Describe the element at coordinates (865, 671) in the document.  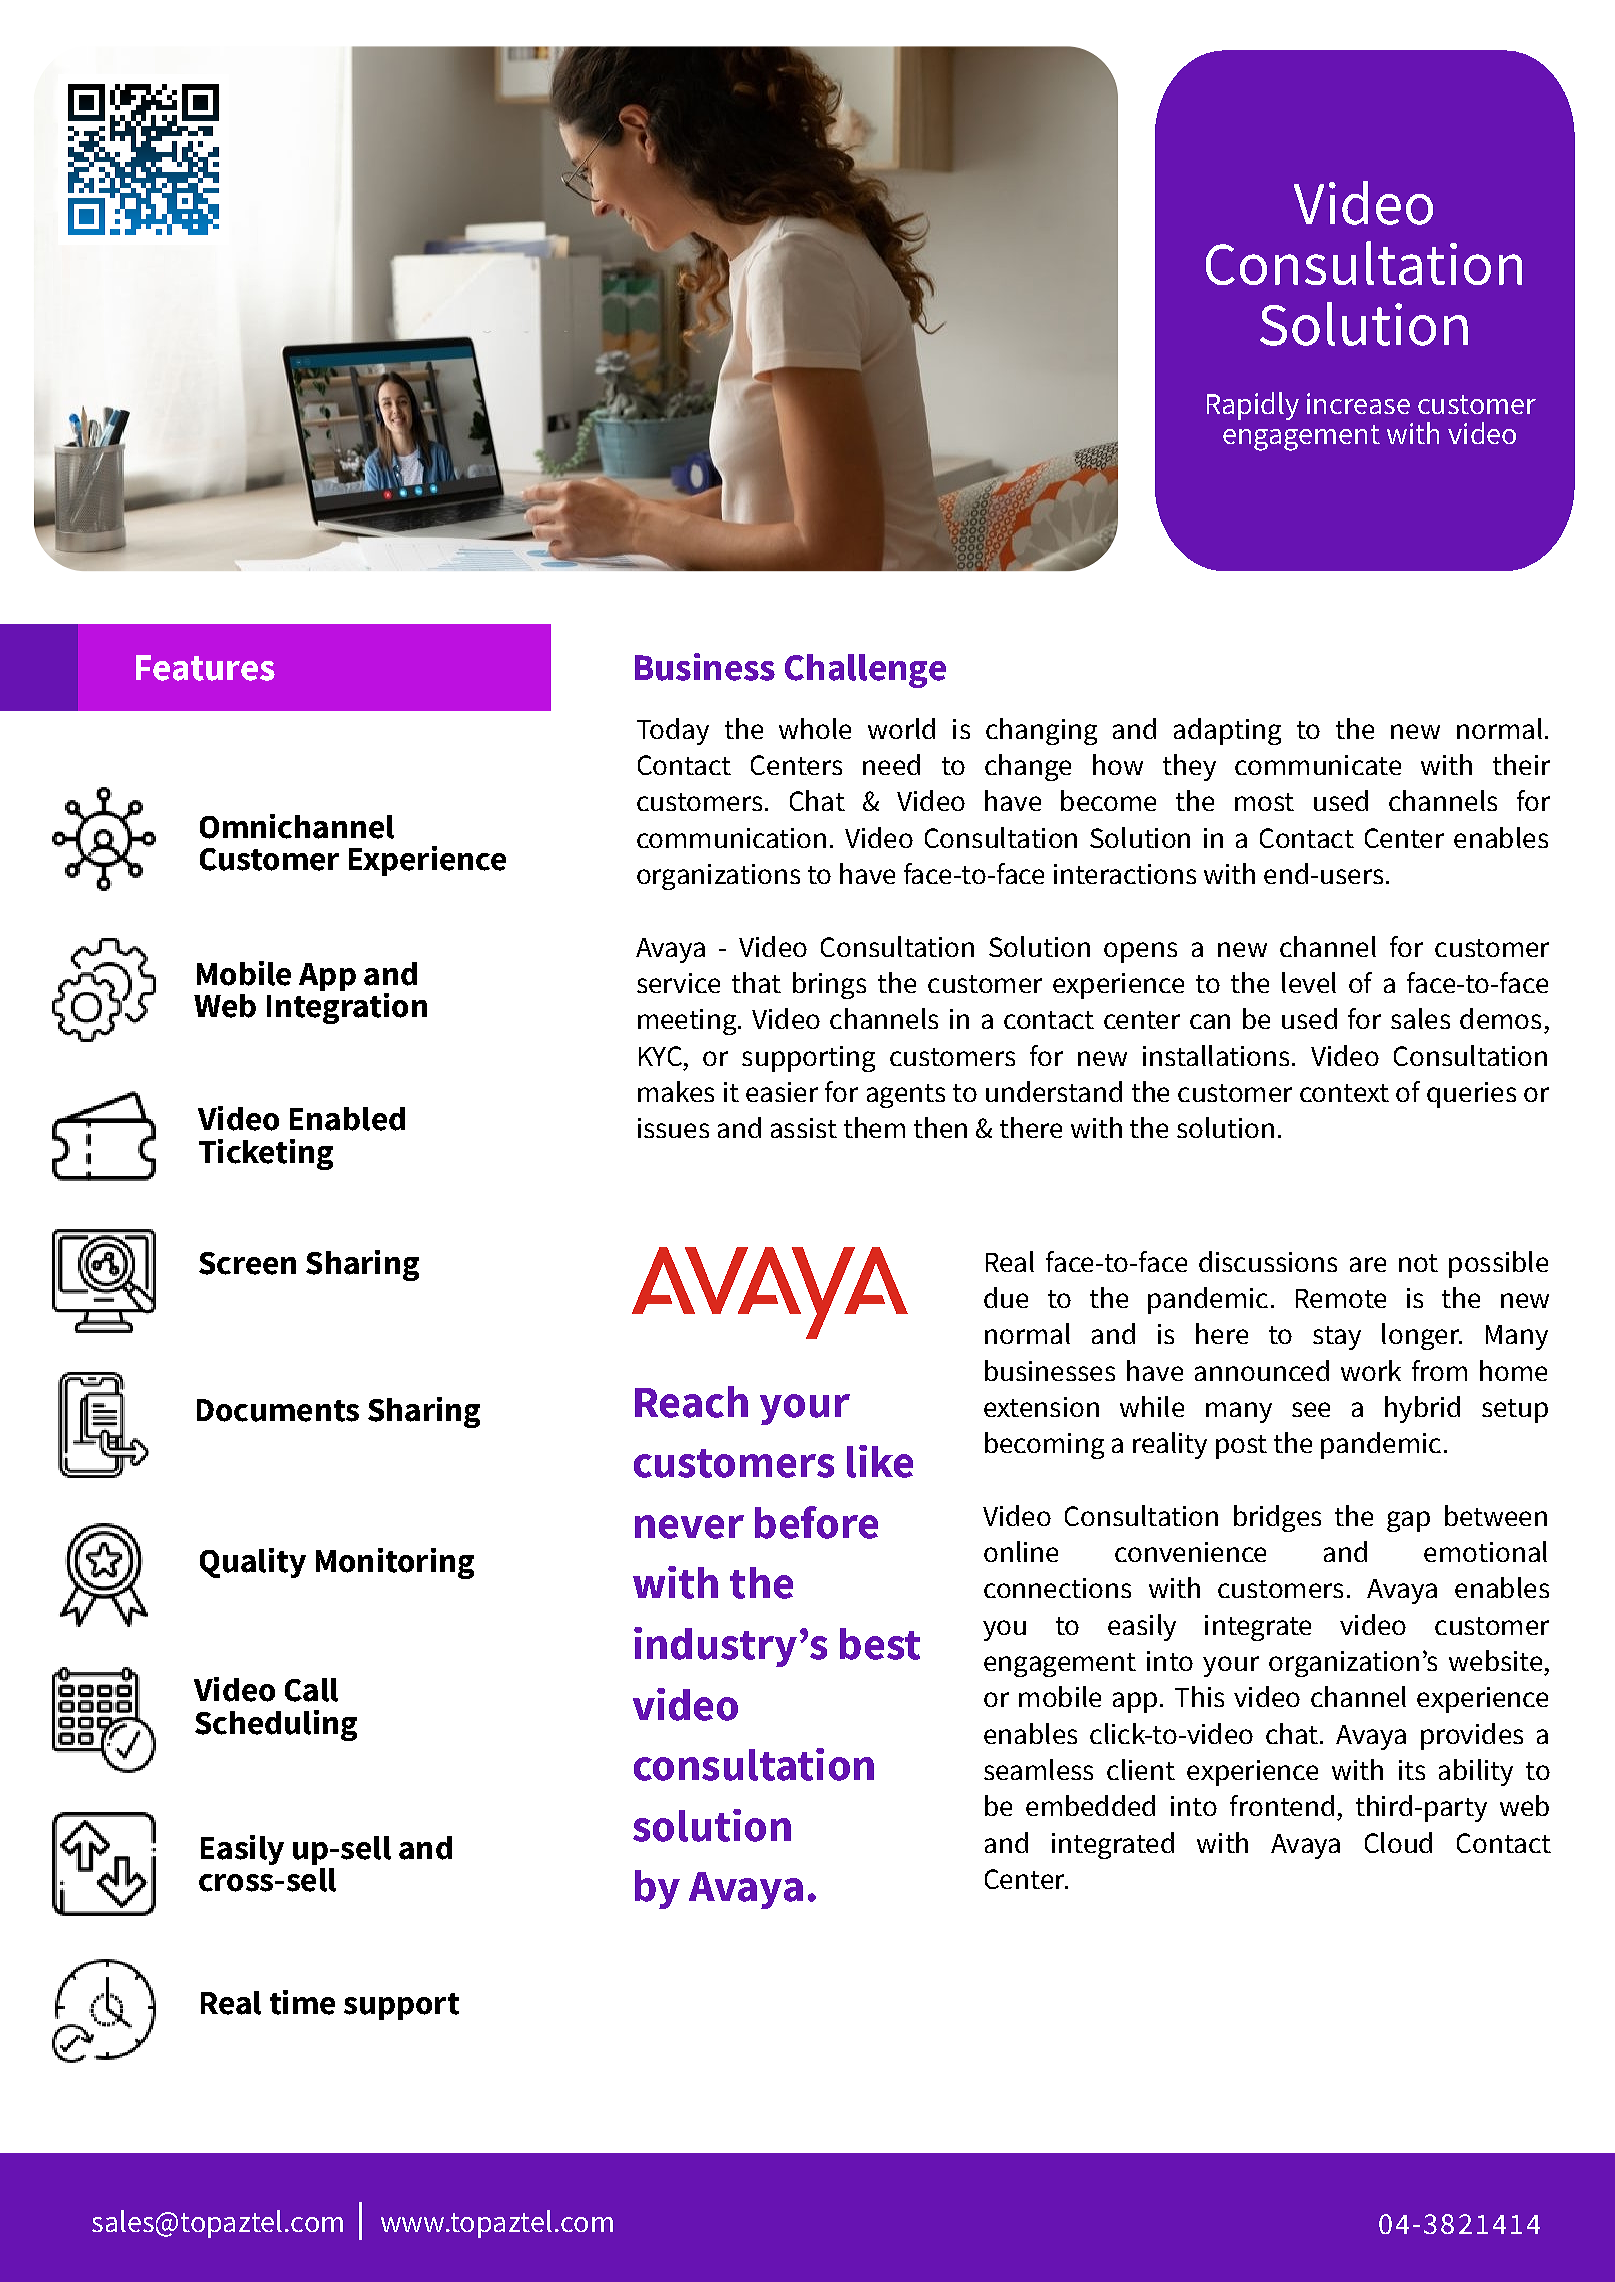
I see `Challenge` at that location.
